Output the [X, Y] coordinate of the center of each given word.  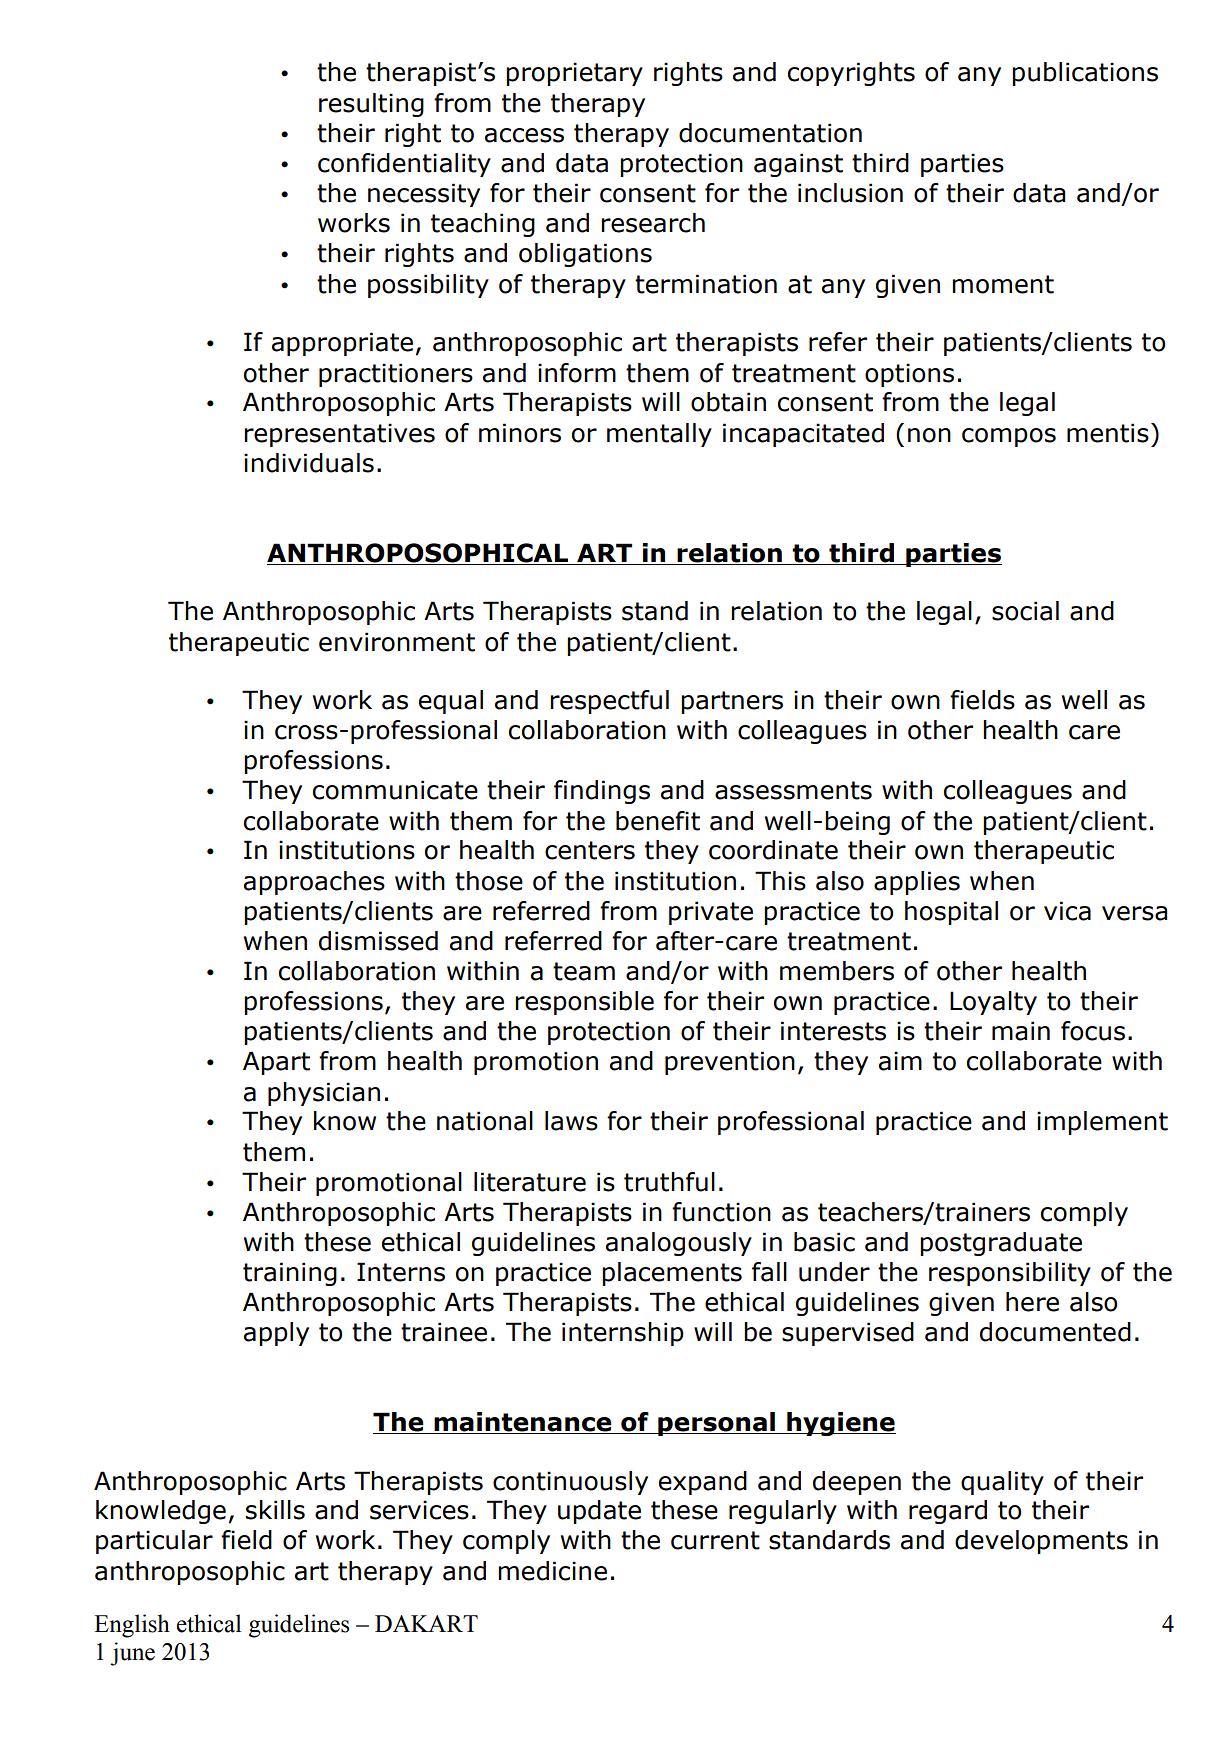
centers [590, 850]
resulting [371, 105]
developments [1041, 1542]
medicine [552, 1571]
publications [1085, 74]
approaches [314, 883]
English [132, 1626]
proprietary [574, 74]
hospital [951, 913]
